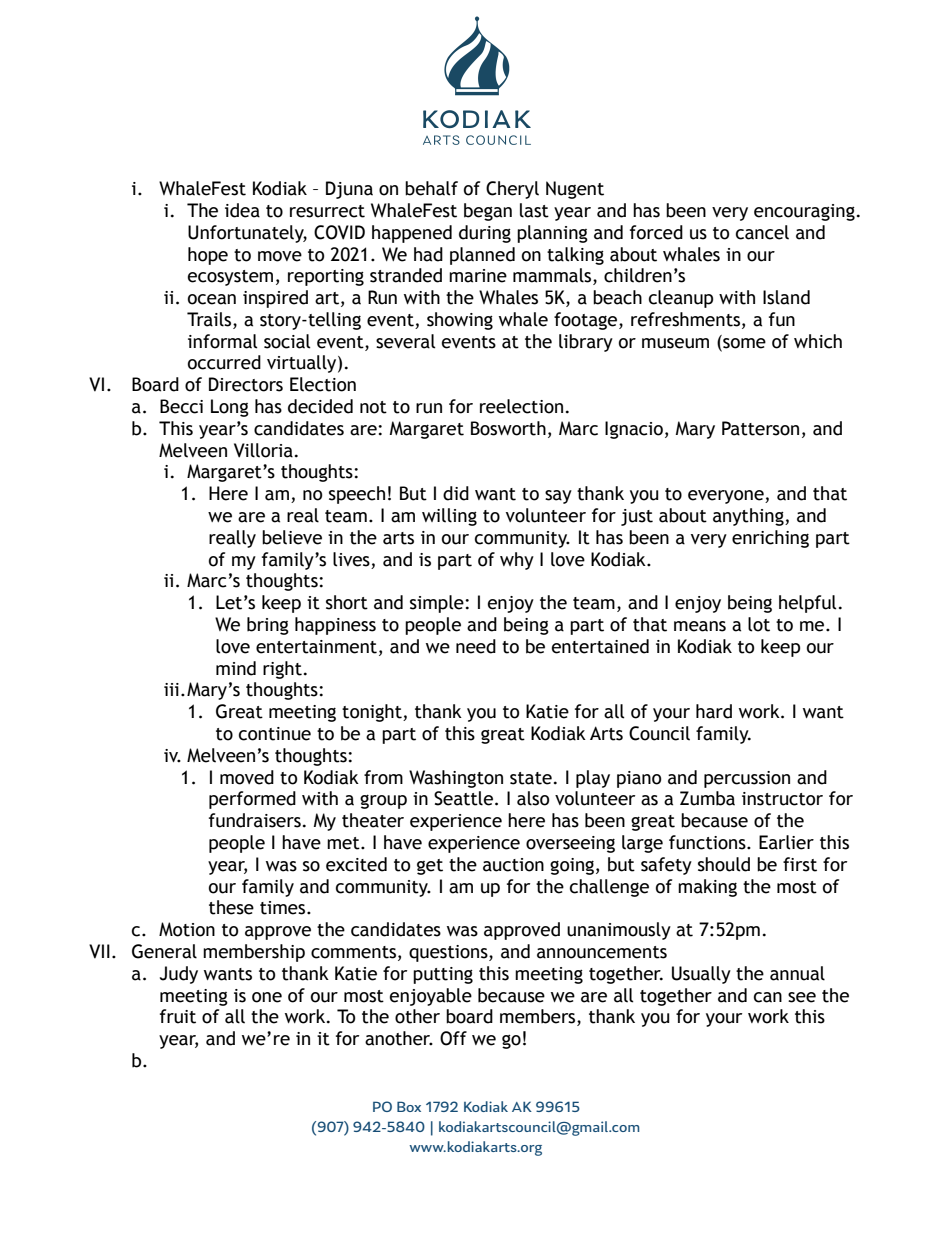  Describe the element at coordinates (513, 865) in the image. I see `auction` at that location.
